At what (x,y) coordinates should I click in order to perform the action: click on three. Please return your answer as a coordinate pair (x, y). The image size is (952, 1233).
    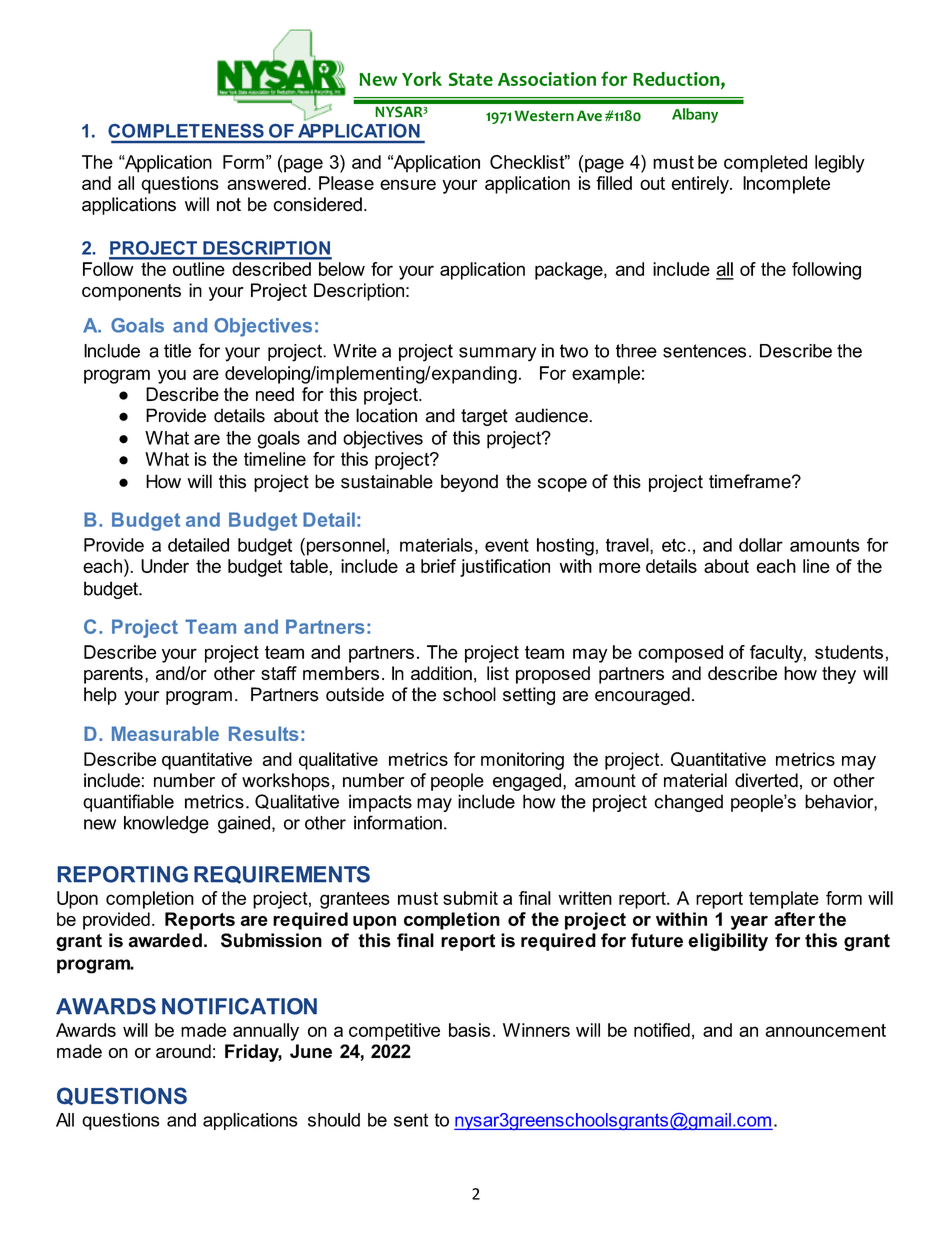
    Looking at the image, I should click on (636, 351).
